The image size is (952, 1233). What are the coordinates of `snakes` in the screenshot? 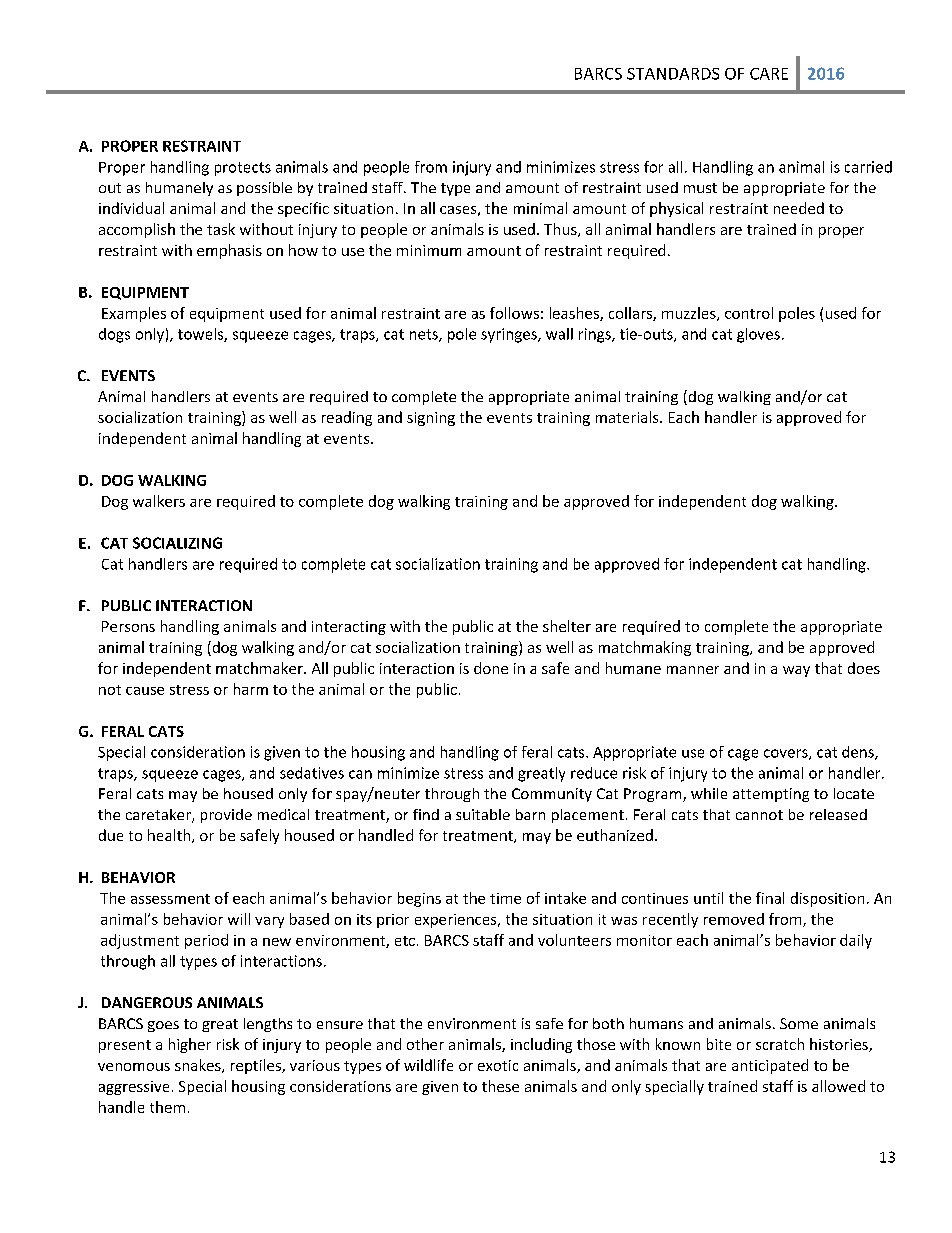 It's located at (199, 1066).
